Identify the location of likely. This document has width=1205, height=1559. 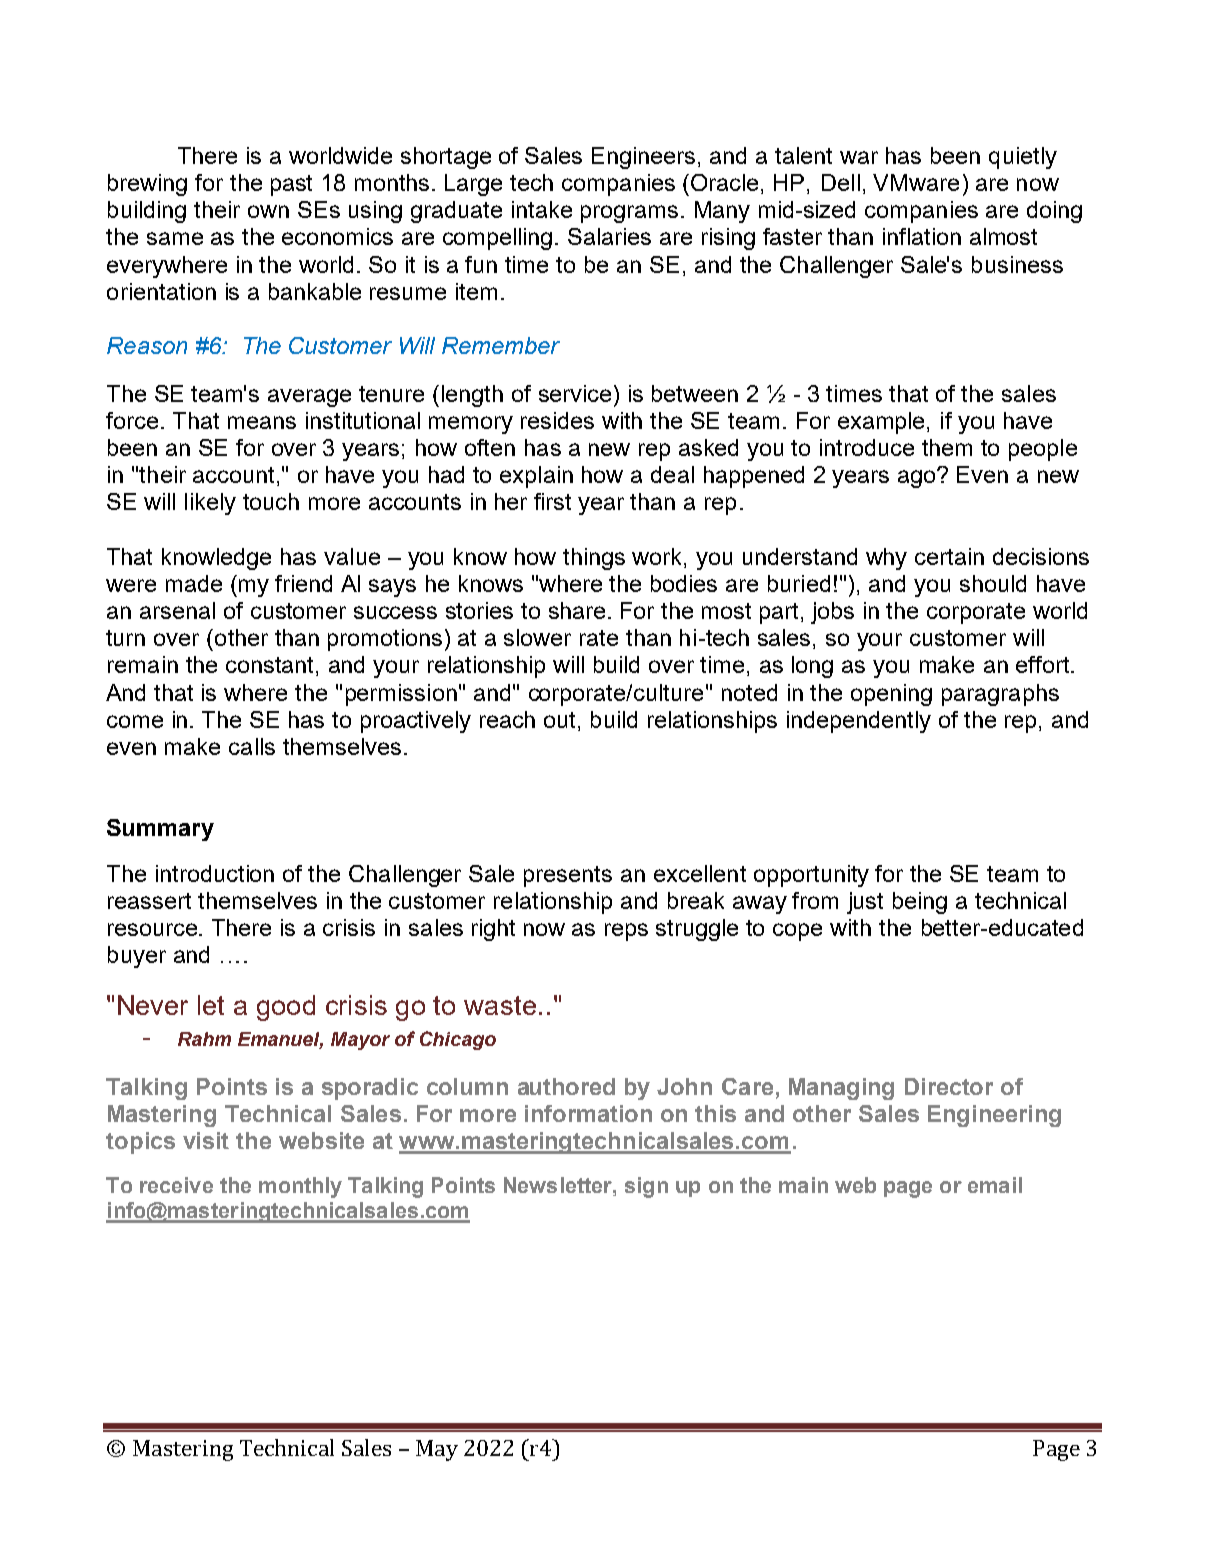
(210, 504).
